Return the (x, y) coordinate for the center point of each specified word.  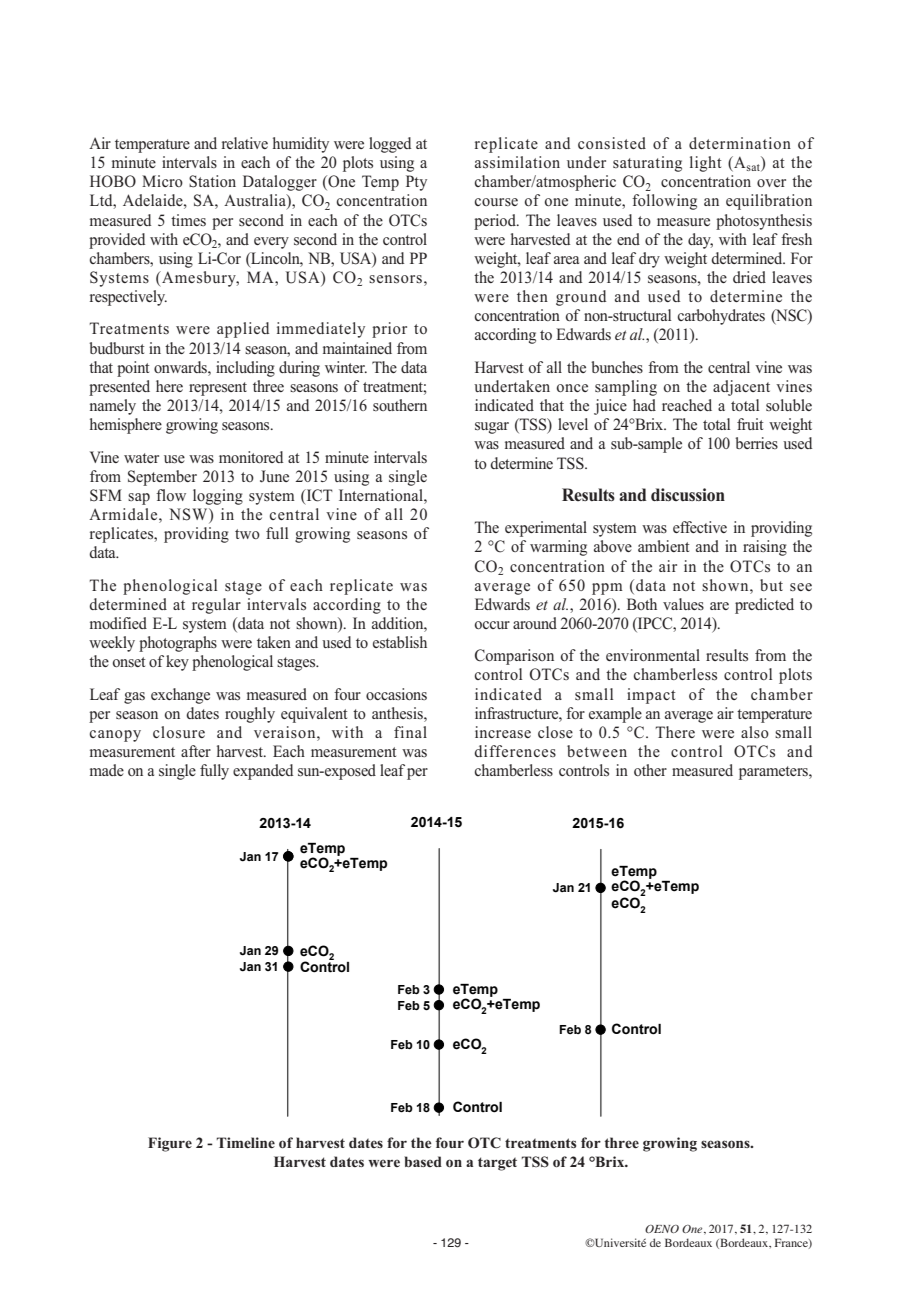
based (423, 1161)
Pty (416, 183)
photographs (178, 644)
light (706, 164)
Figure (170, 1144)
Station (212, 181)
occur (492, 625)
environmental (653, 655)
